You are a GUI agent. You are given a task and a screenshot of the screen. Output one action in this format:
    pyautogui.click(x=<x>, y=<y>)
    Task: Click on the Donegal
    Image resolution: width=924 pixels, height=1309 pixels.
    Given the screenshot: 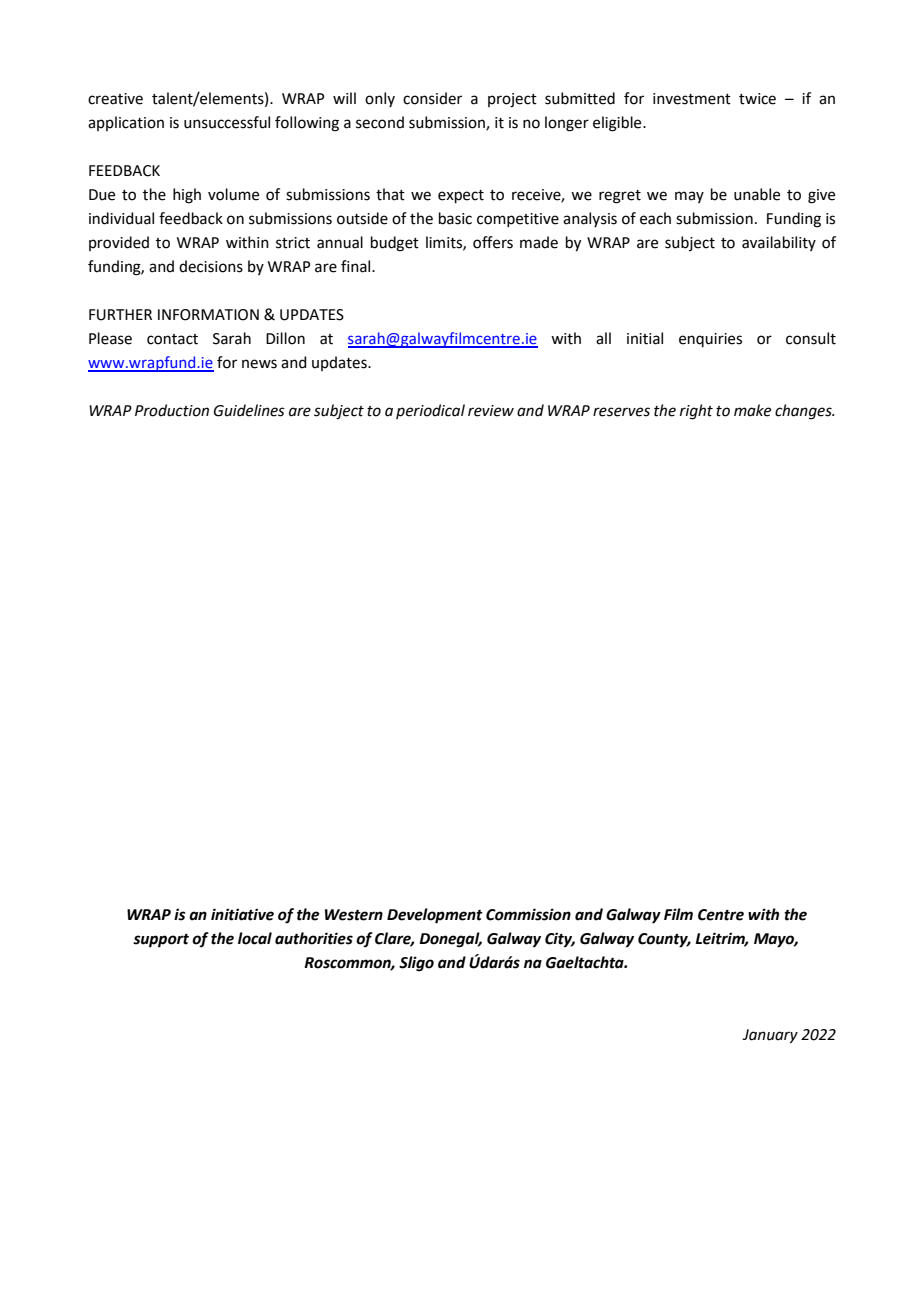 What is the action you would take?
    pyautogui.click(x=450, y=940)
